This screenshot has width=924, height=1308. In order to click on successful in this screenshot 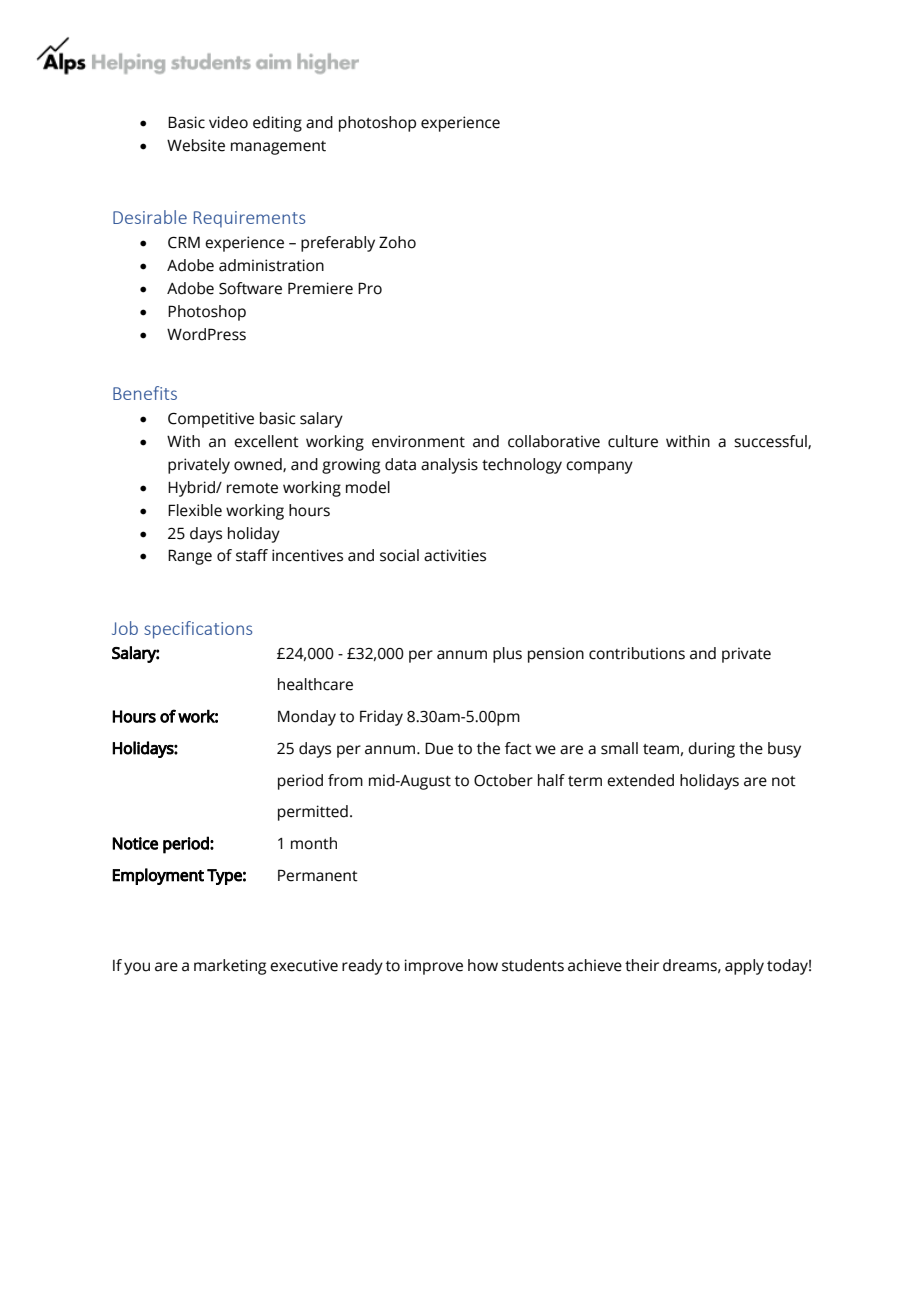, I will do `click(771, 442)`.
